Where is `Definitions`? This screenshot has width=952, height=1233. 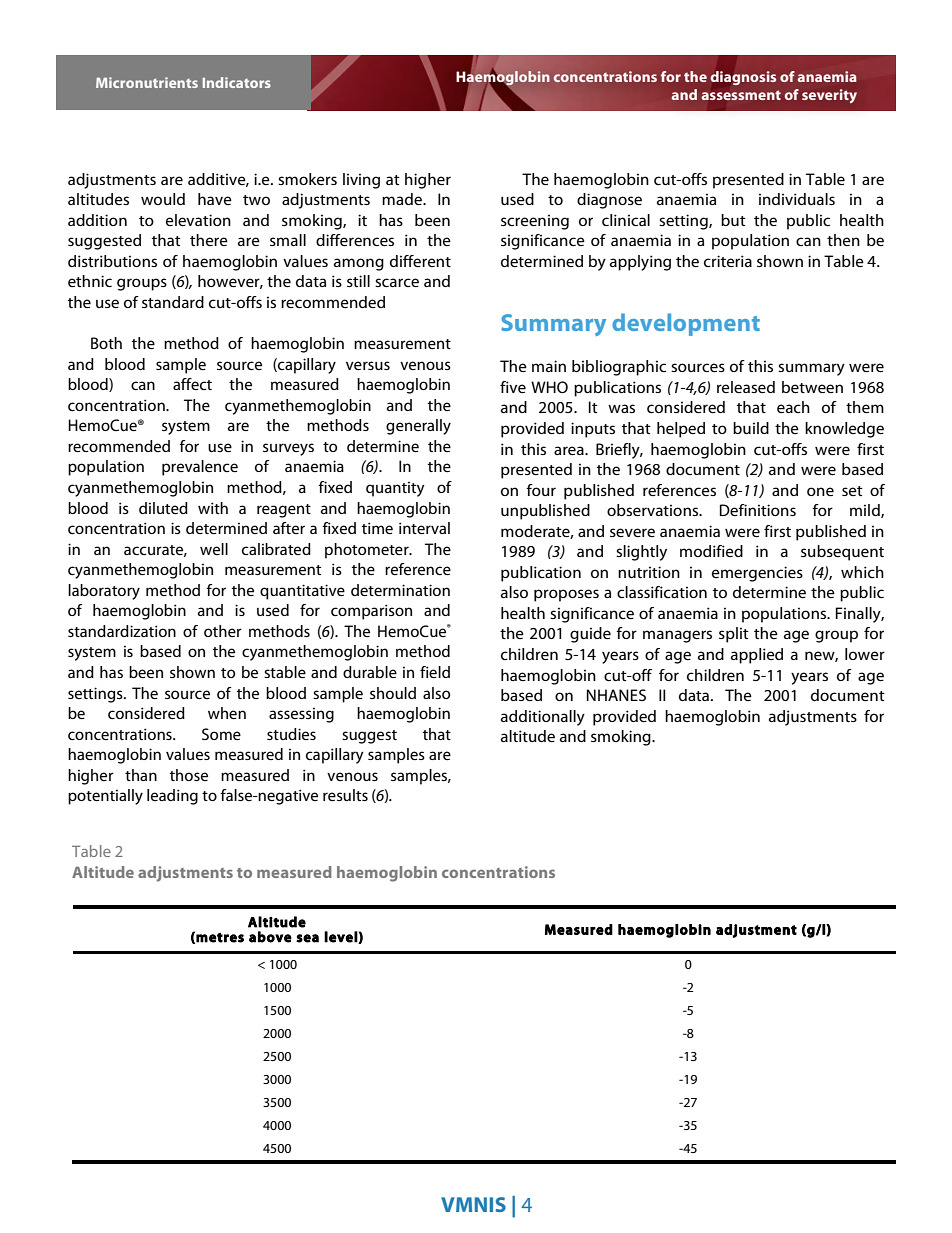 Definitions is located at coordinates (758, 510).
